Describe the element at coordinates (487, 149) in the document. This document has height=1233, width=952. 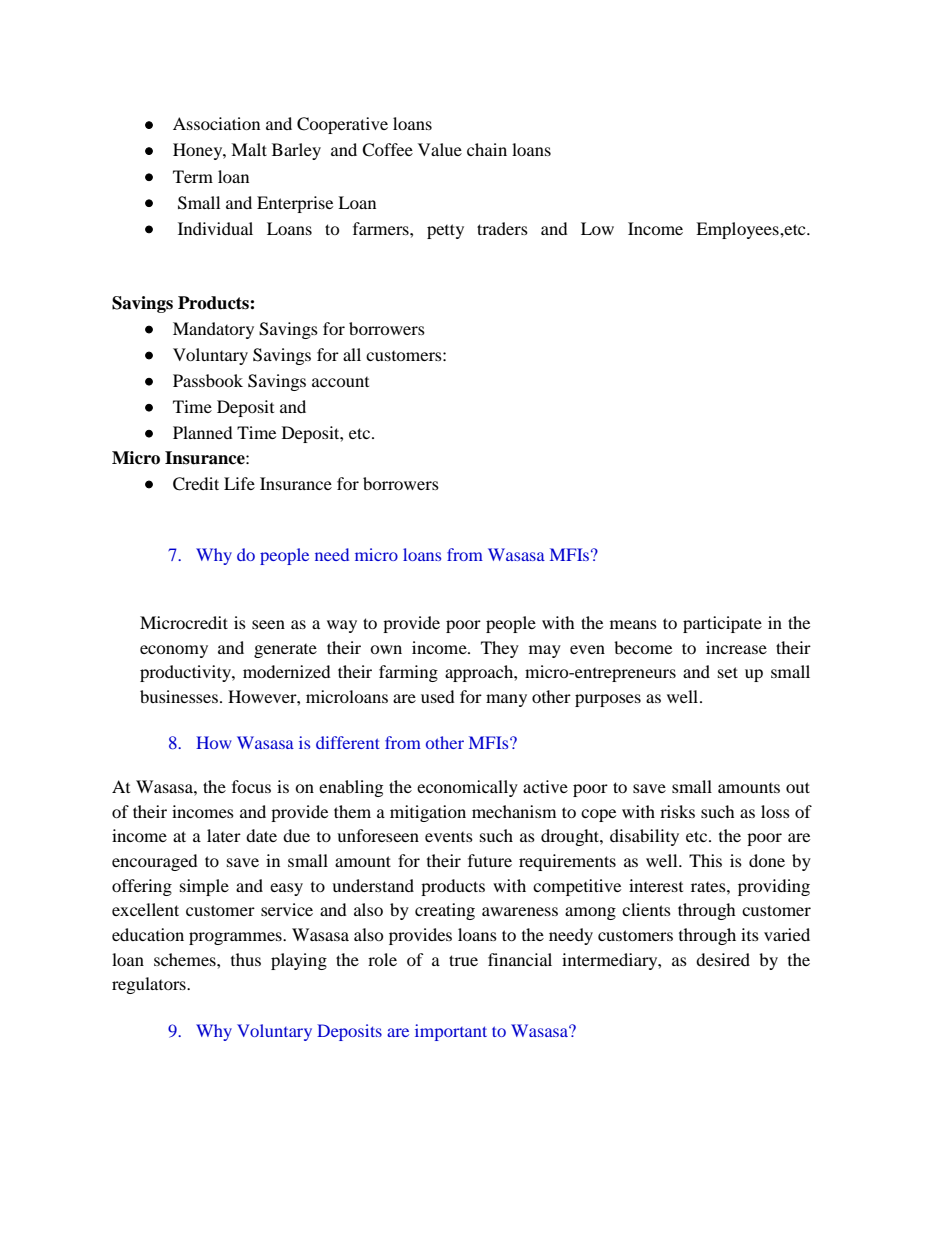
I see `chain` at that location.
